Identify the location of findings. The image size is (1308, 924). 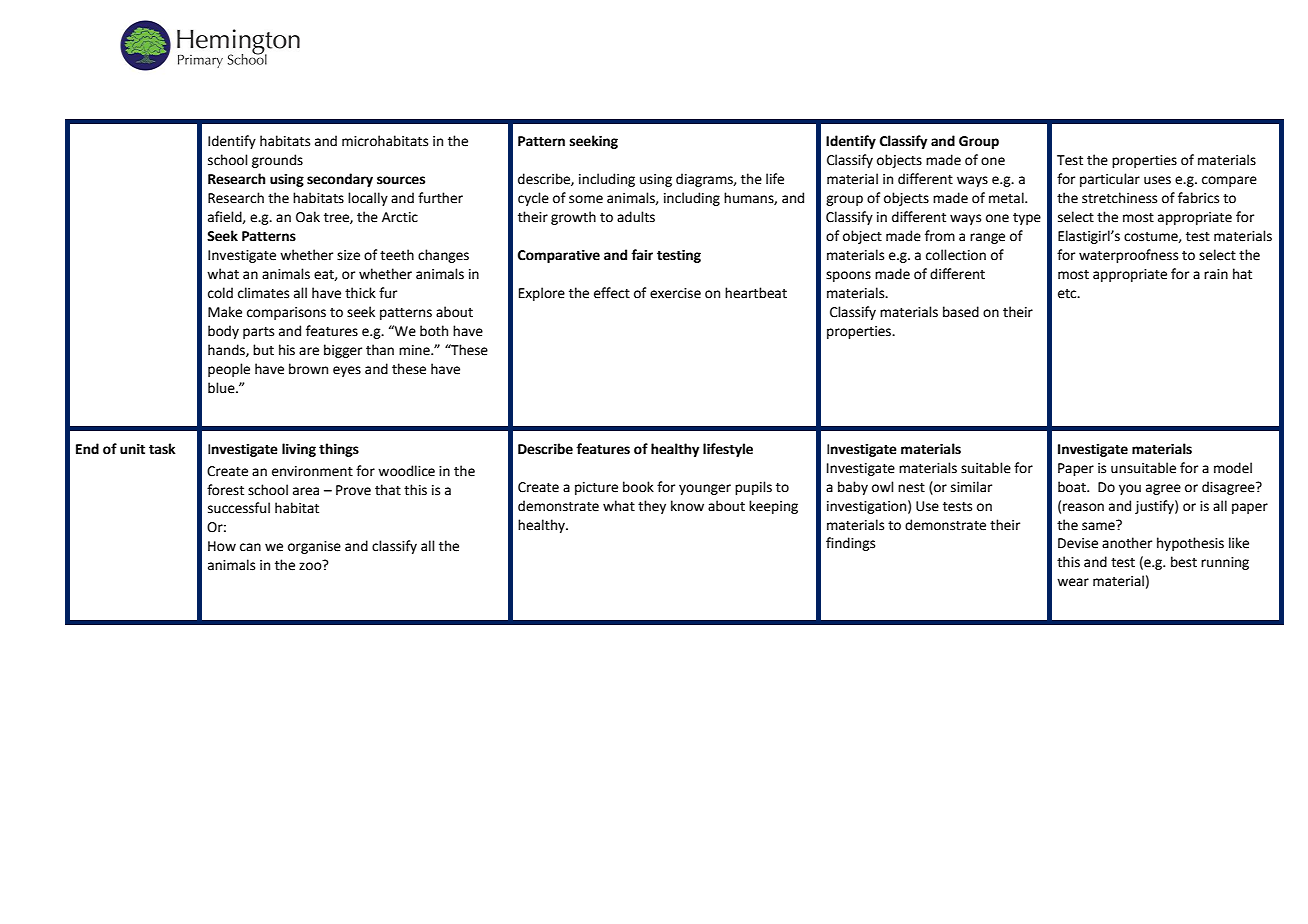
(850, 544).
